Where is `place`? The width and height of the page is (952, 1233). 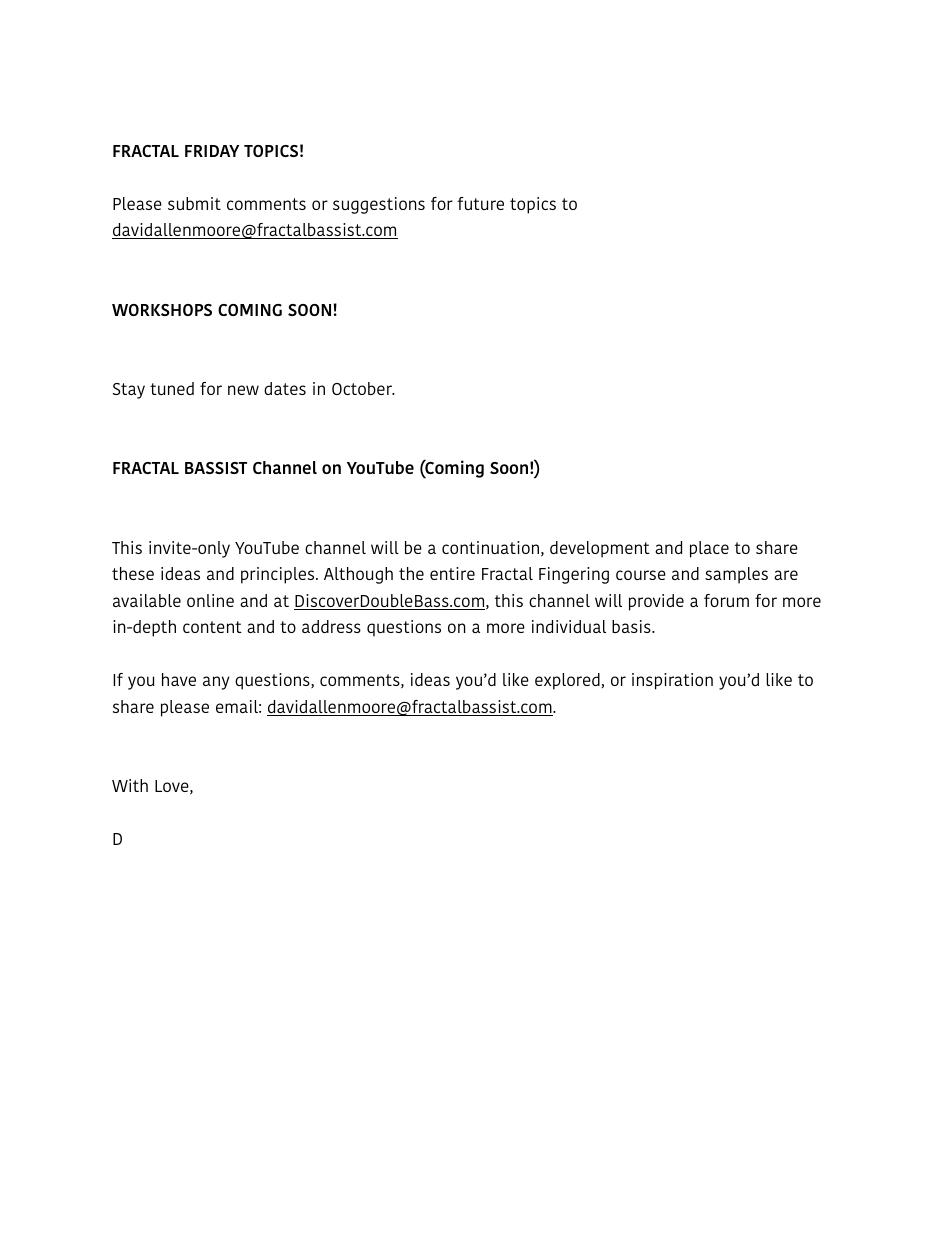 place is located at coordinates (709, 549).
